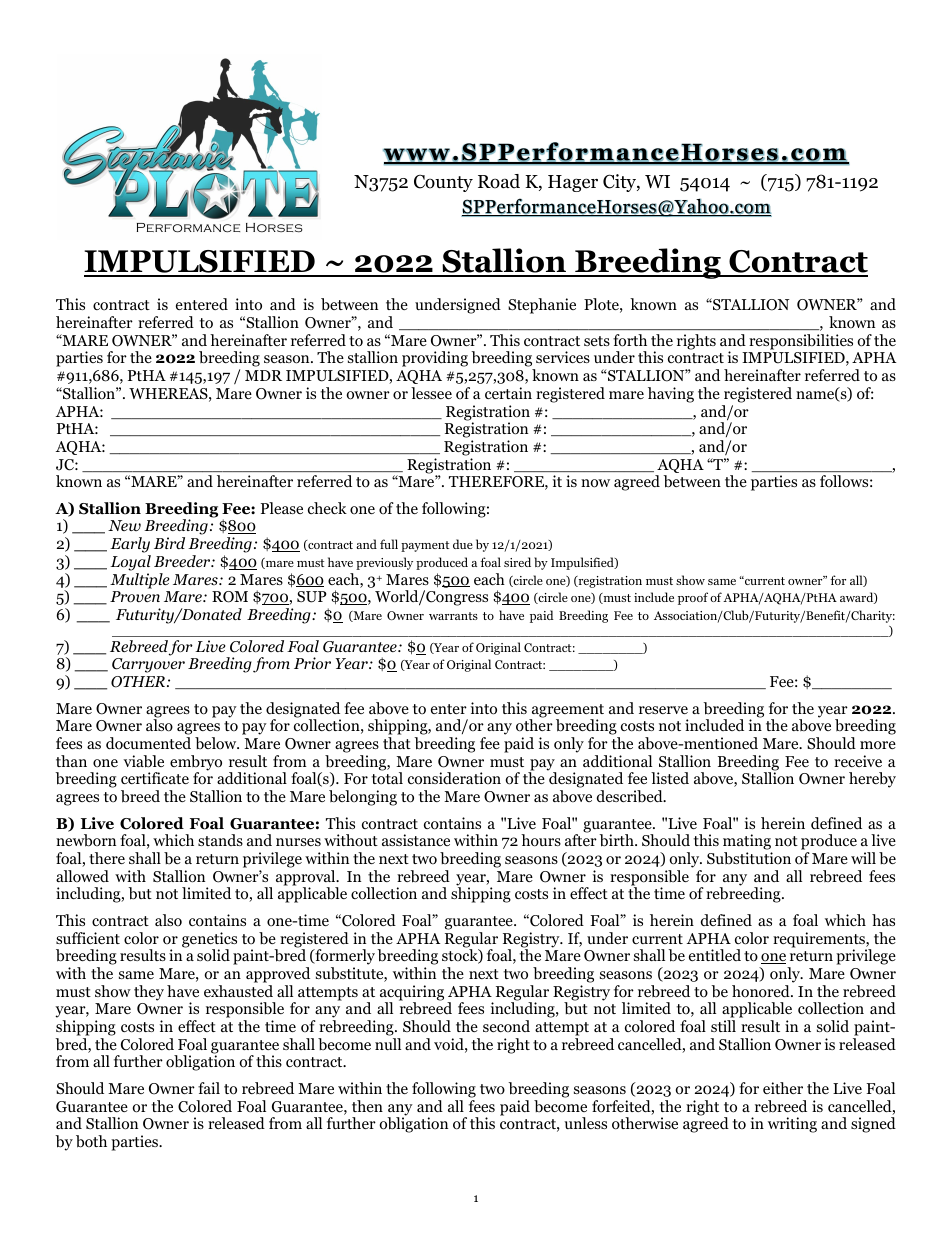 Image resolution: width=952 pixels, height=1233 pixels. Describe the element at coordinates (148, 665) in the page. I see `Carryover` at that location.
